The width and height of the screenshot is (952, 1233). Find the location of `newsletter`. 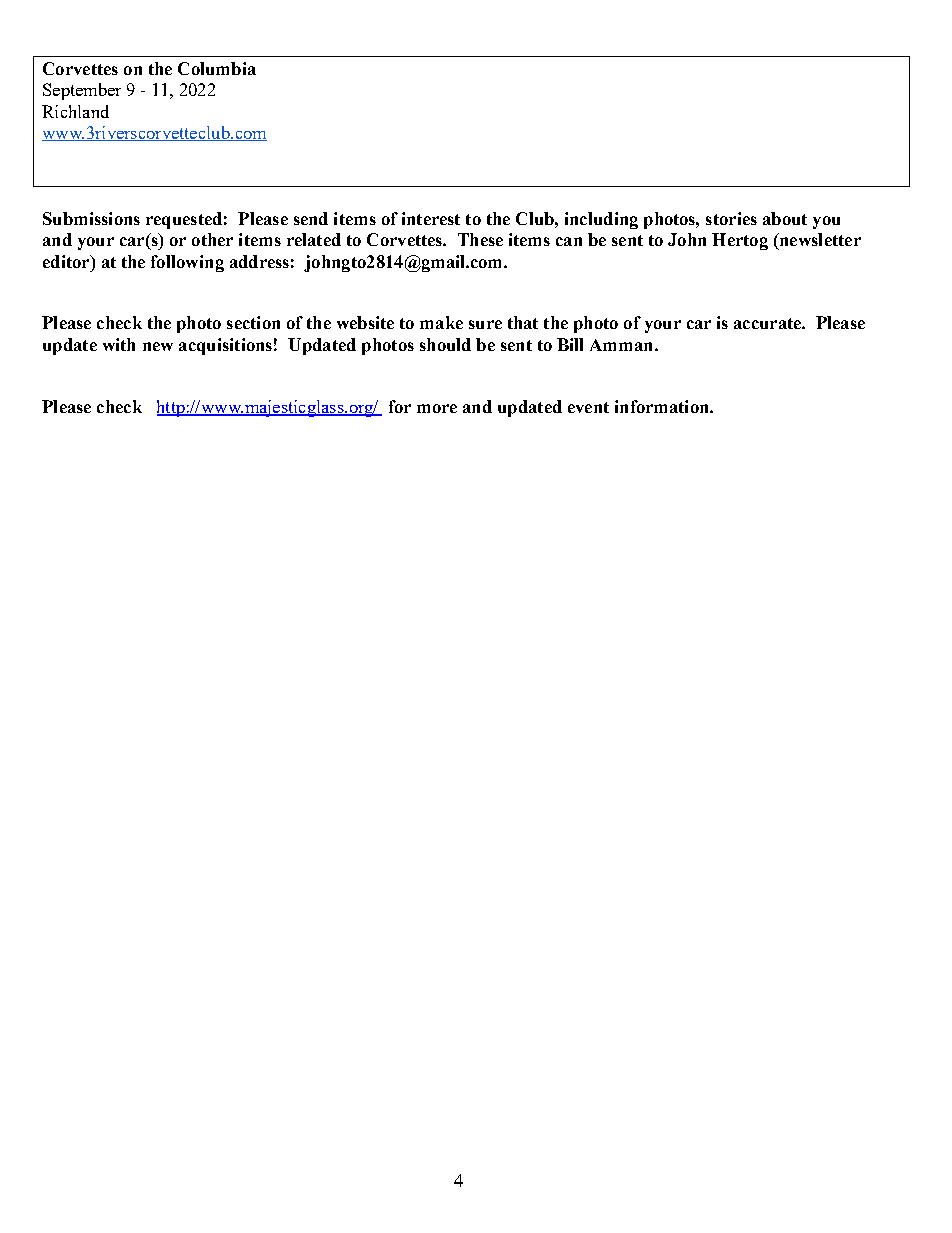

newsletter is located at coordinates (819, 241).
